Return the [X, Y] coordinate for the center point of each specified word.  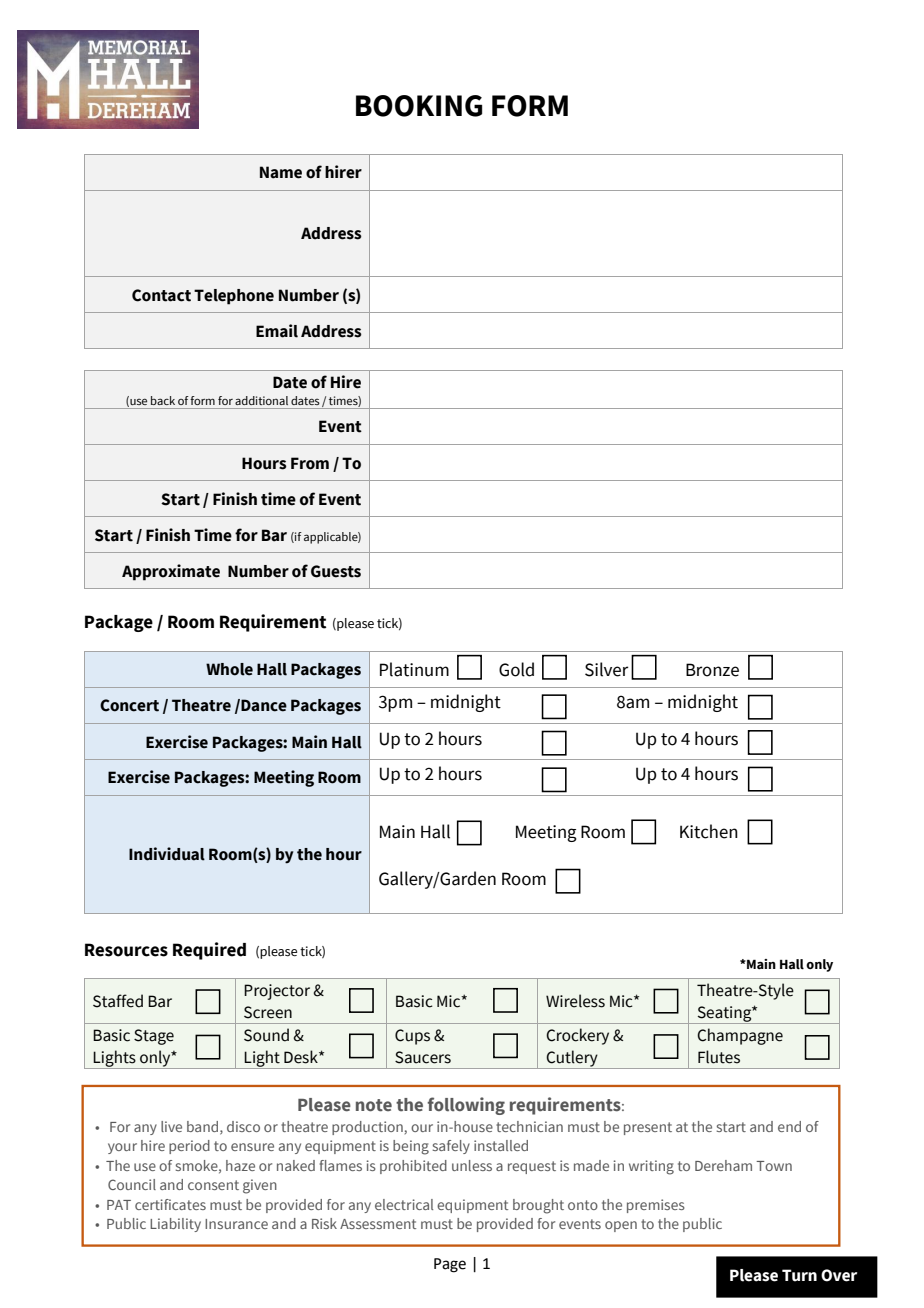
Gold [516, 669]
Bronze [712, 670]
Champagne [740, 1036]
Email [277, 331]
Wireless [575, 1001]
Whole [229, 669]
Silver [606, 669]
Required [209, 951]
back [163, 400]
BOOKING [419, 106]
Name [281, 172]
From [310, 463]
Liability [175, 1225]
